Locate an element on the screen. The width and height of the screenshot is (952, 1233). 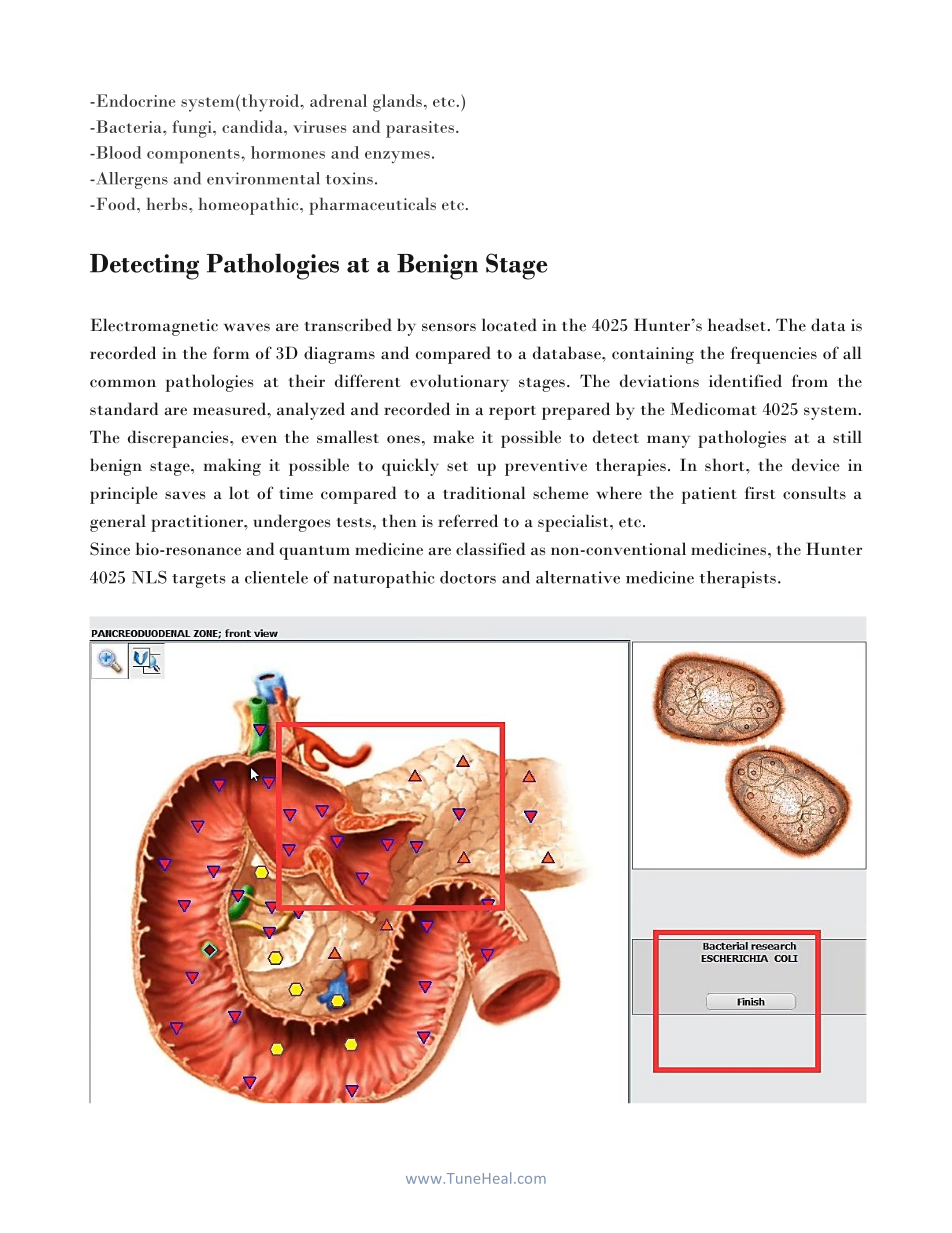
glands is located at coordinates (397, 103).
